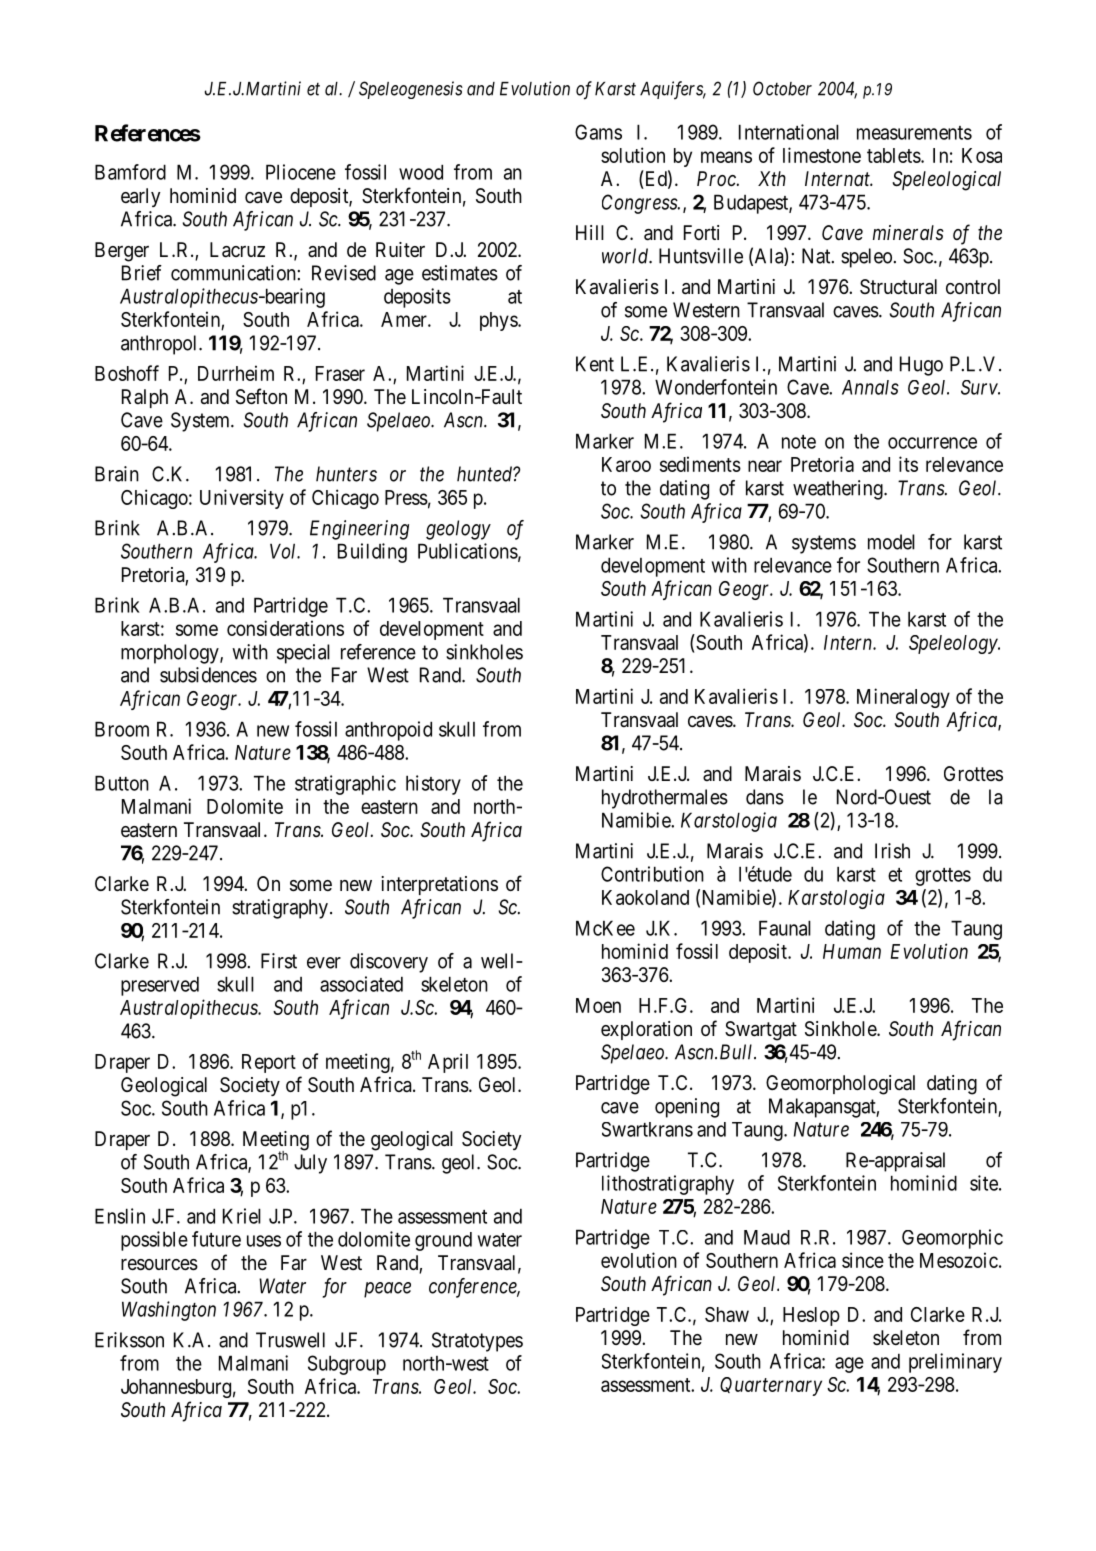 The image size is (1096, 1551). I want to click on Pliocene, so click(301, 172).
